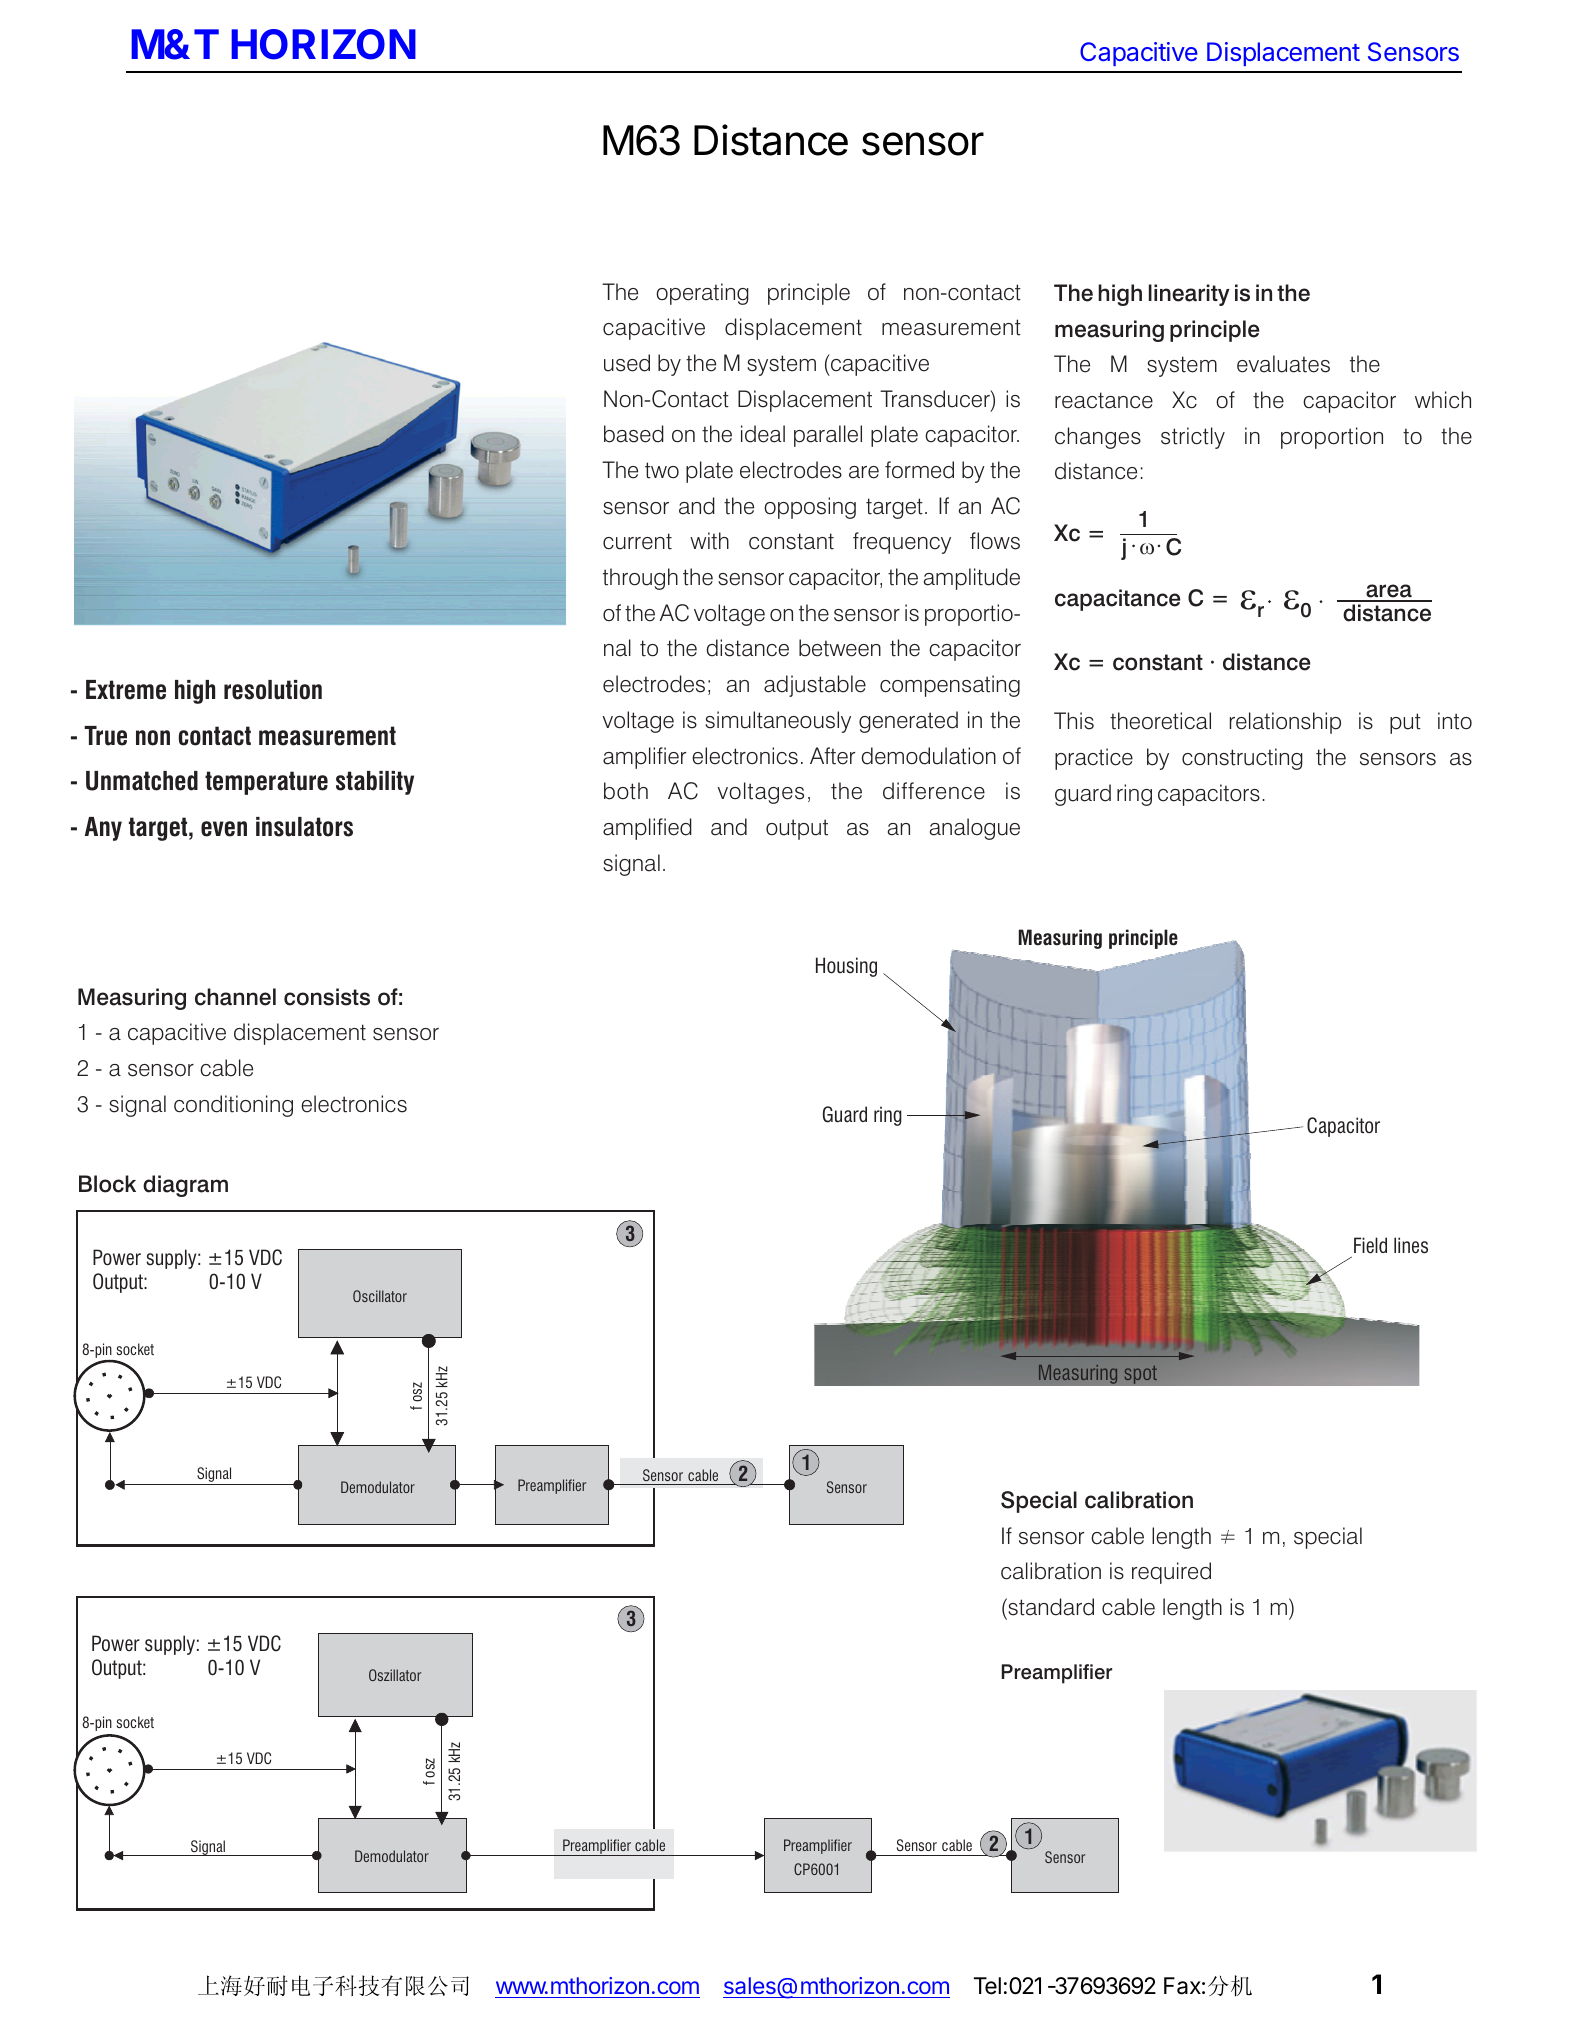 The image size is (1578, 2036). Describe the element at coordinates (266, 783) in the screenshot. I see `temperature` at that location.
